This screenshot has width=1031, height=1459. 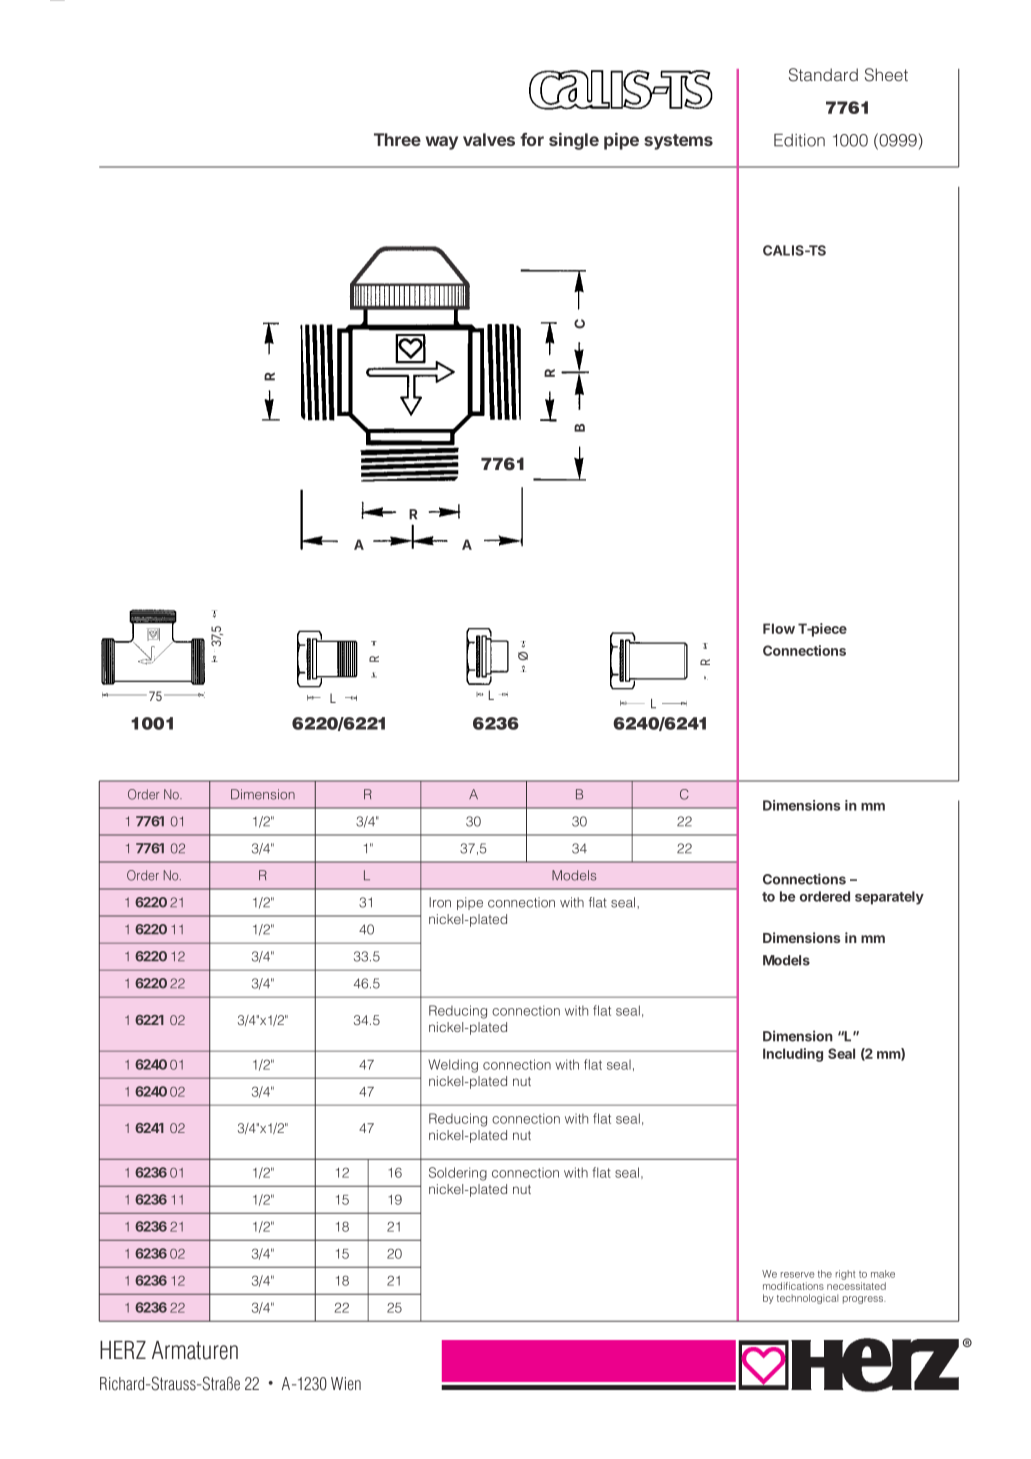 I want to click on Three, so click(x=397, y=139).
